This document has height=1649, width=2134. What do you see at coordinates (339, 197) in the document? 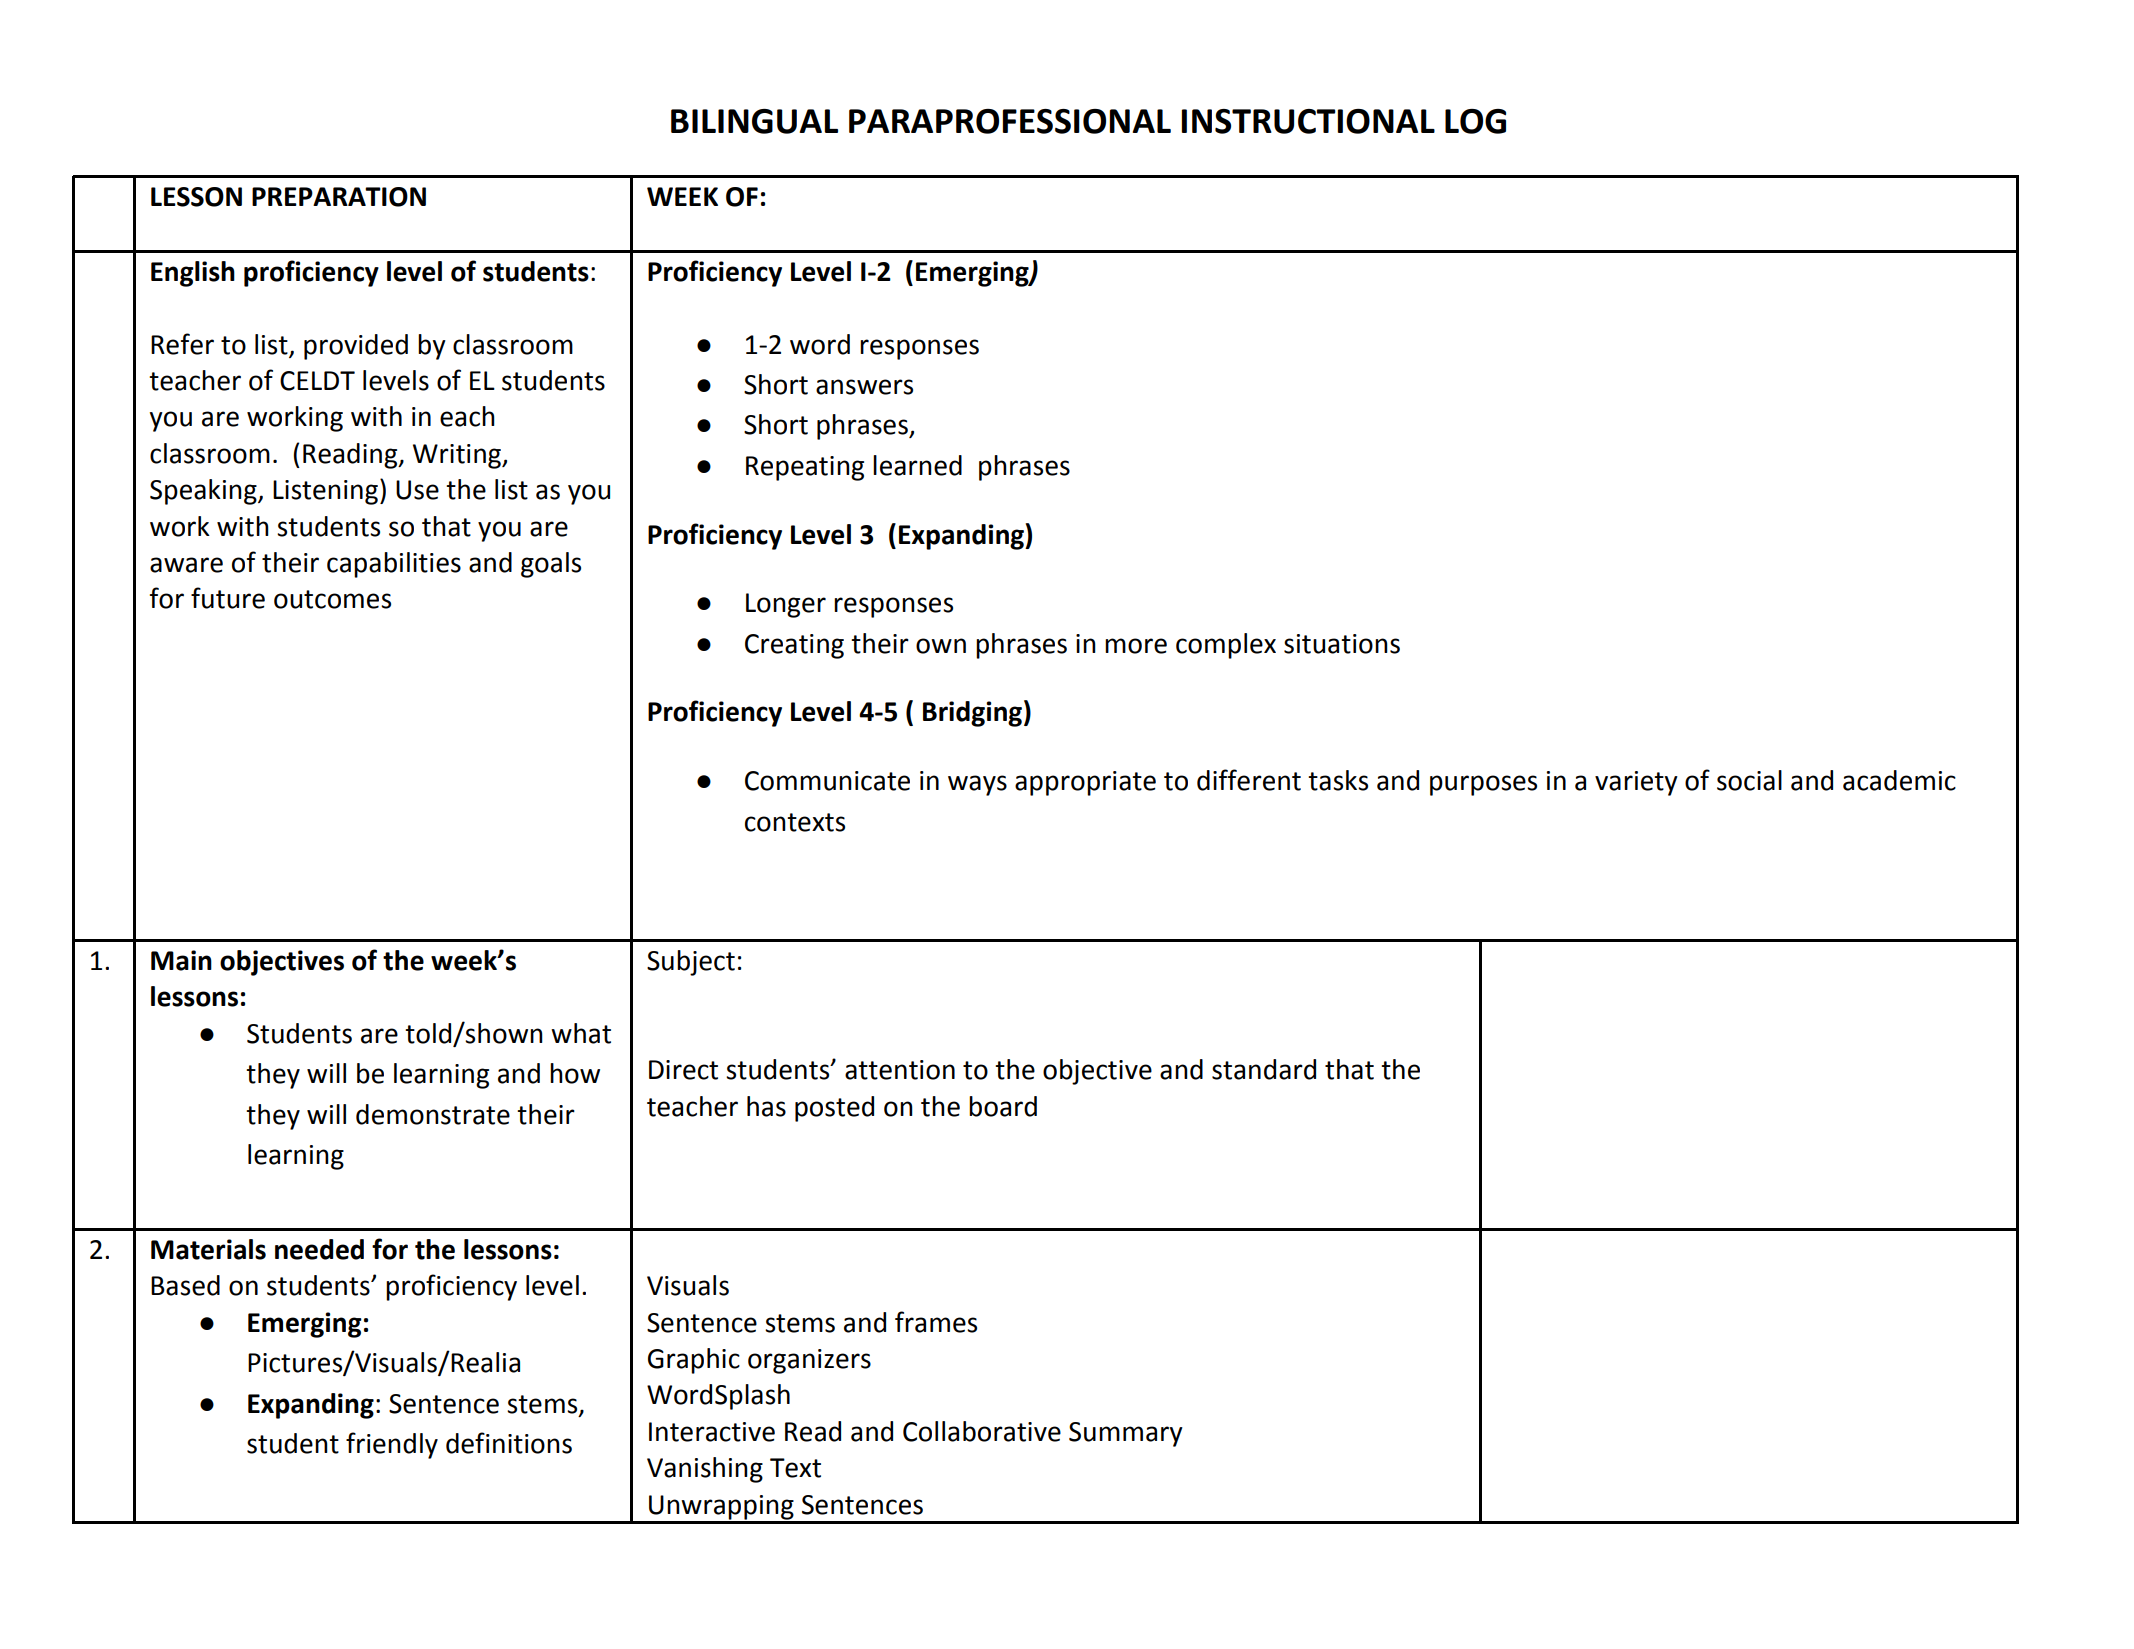
I see `PREPARATION` at bounding box center [339, 197].
